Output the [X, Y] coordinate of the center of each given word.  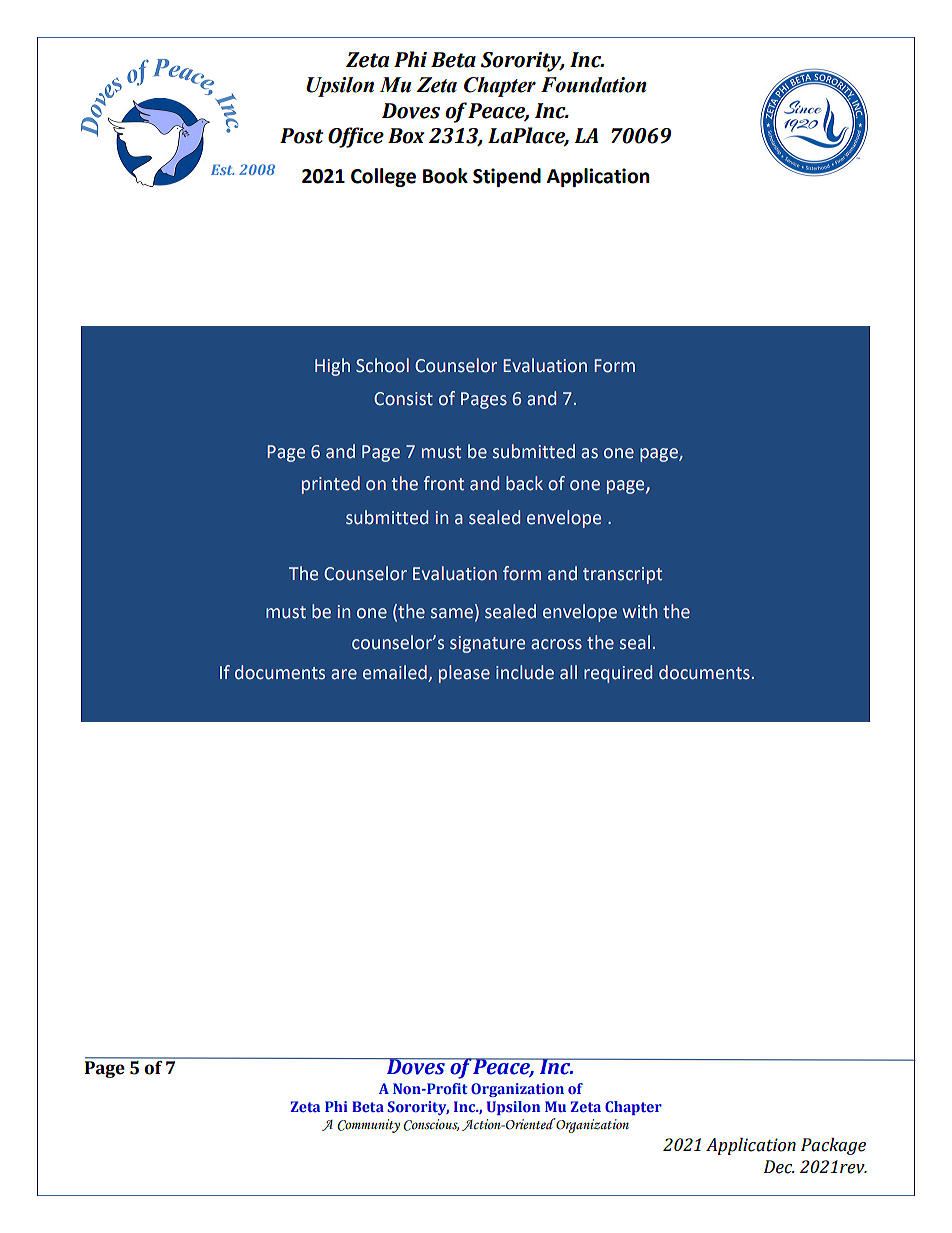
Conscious [431, 1125]
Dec [779, 1167]
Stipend [507, 177]
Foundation [594, 85]
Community [368, 1126]
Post [301, 136]
